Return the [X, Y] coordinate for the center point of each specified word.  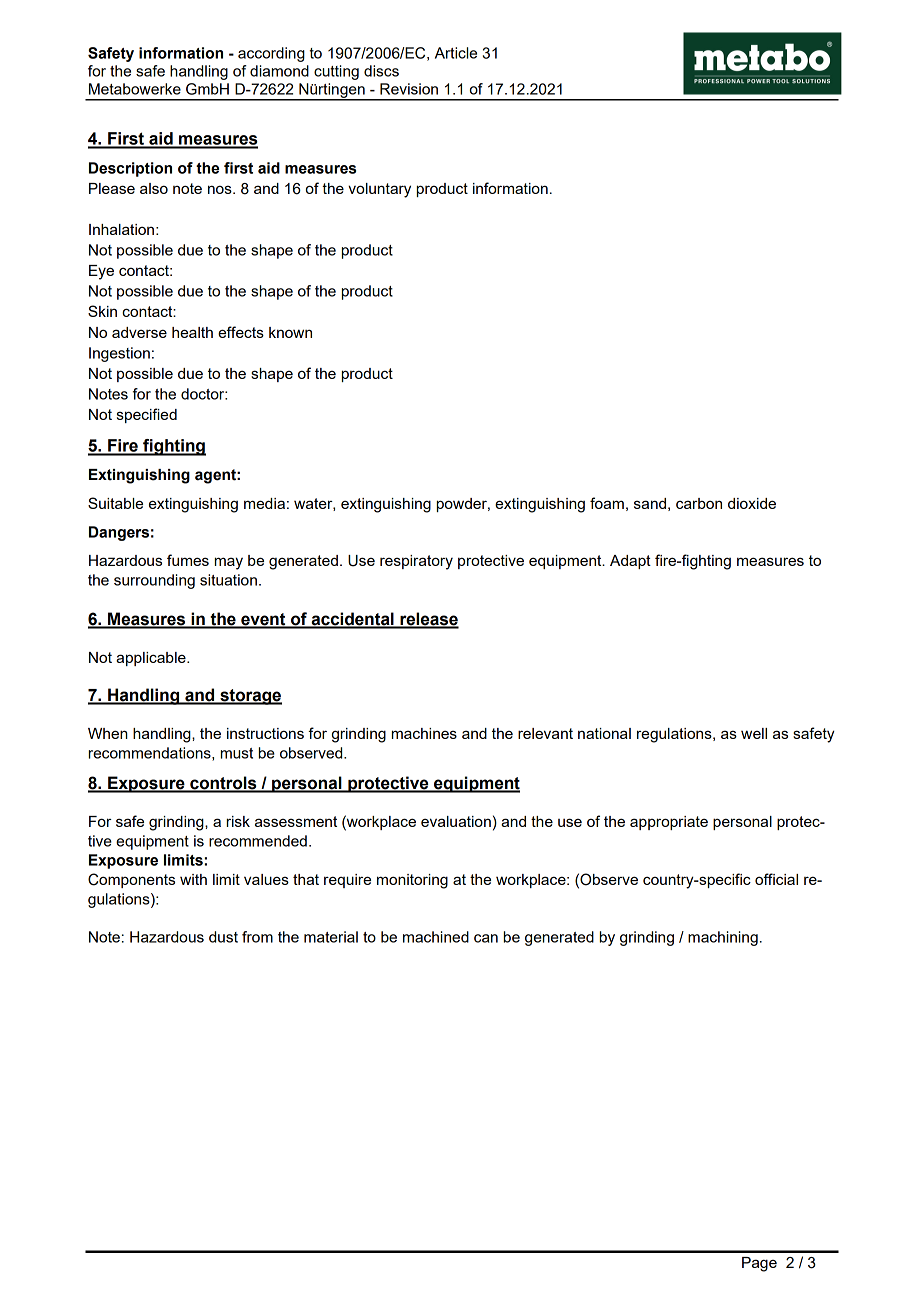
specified [147, 415]
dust [223, 937]
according [271, 54]
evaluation [456, 821]
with [193, 879]
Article [456, 53]
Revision [409, 89]
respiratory [416, 562]
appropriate [669, 823]
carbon [699, 503]
